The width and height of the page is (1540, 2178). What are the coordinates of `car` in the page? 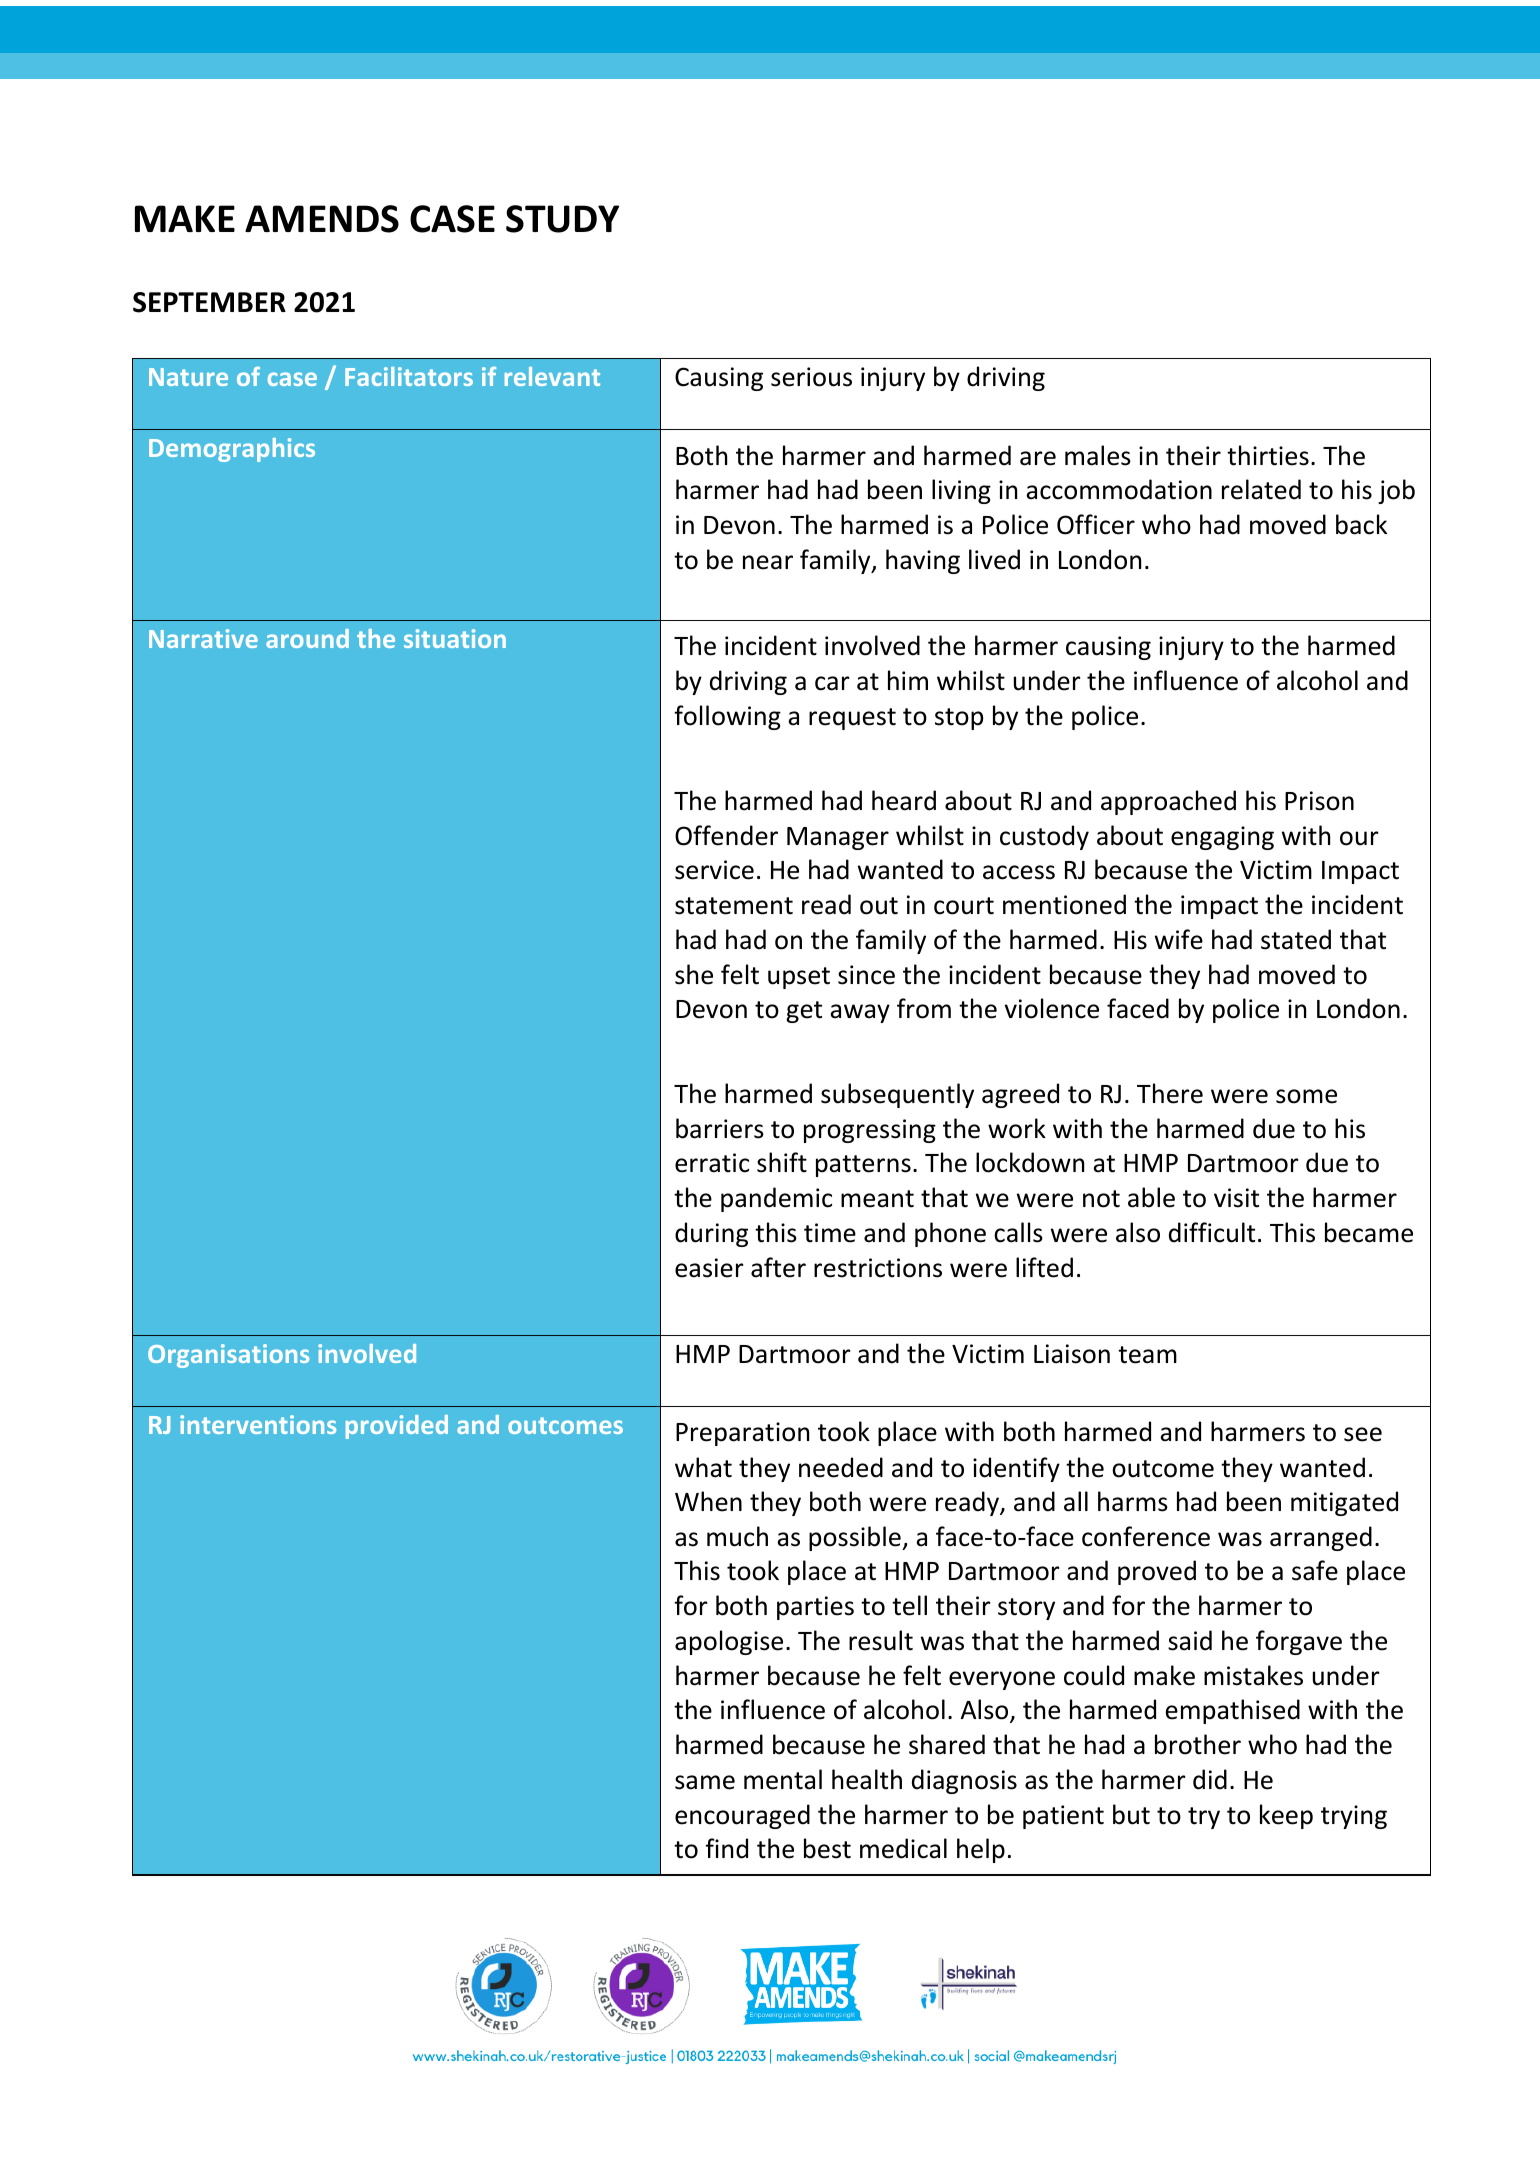 It's located at (832, 683).
